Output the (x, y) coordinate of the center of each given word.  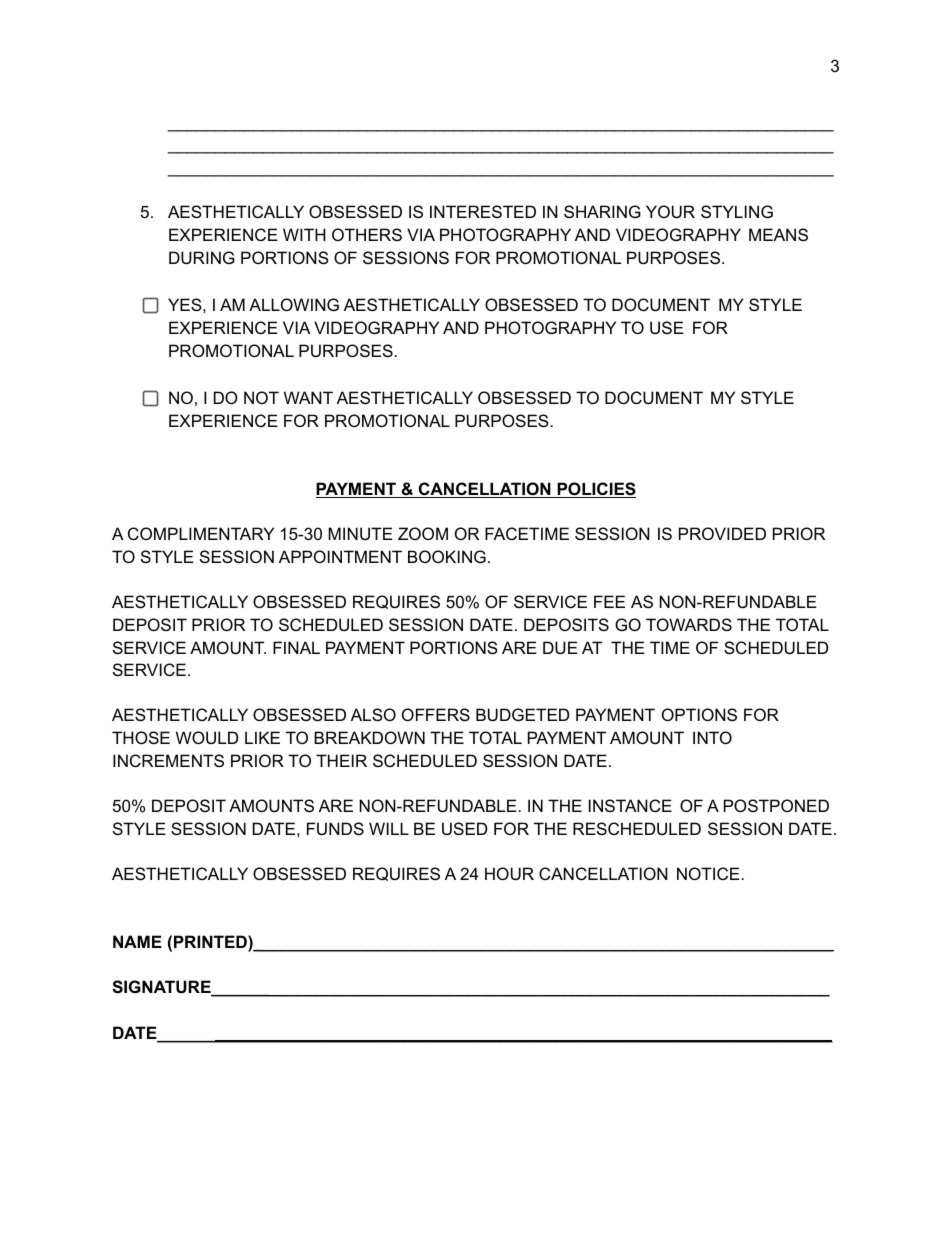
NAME (137, 941)
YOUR (670, 211)
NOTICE (708, 873)
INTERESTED (483, 211)
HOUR (509, 873)
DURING (202, 257)
